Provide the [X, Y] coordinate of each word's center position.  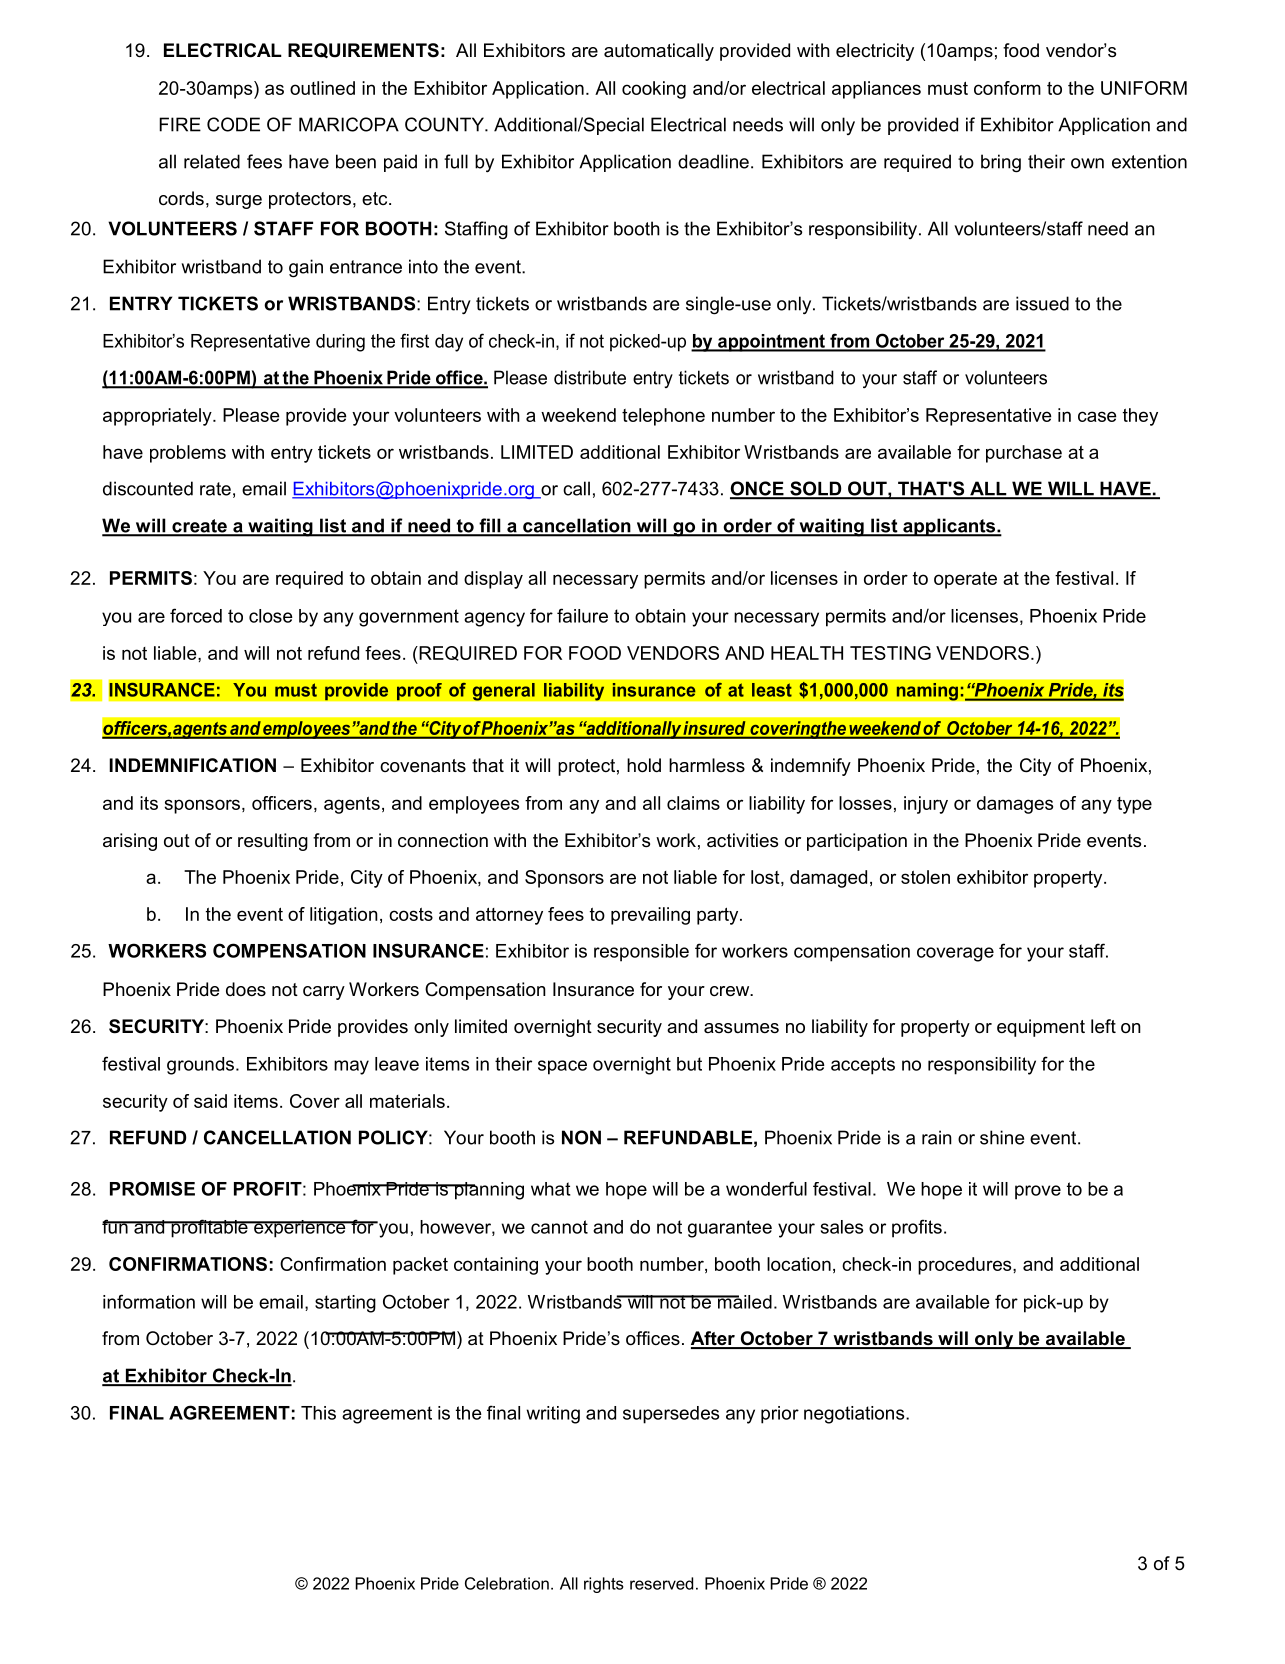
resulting [273, 842]
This [318, 1413]
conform [1007, 88]
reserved [661, 1583]
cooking [654, 90]
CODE [233, 124]
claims [693, 803]
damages [1015, 805]
